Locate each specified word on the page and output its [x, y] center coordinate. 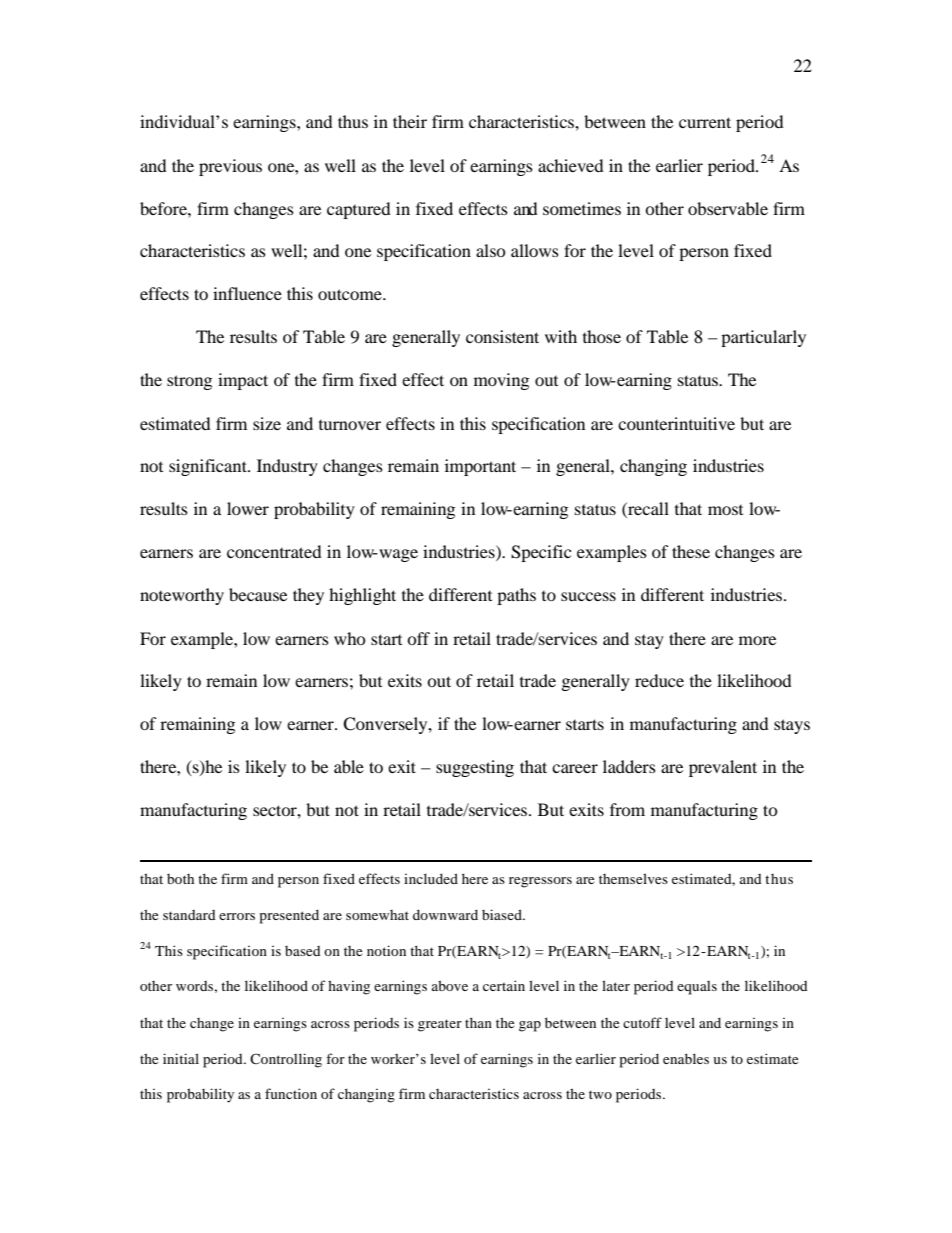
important [480, 467]
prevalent [723, 768]
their [410, 121]
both [180, 879]
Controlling [286, 1060]
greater [440, 1025]
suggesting [475, 768]
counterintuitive [676, 423]
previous [230, 167]
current [705, 122]
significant [209, 467]
